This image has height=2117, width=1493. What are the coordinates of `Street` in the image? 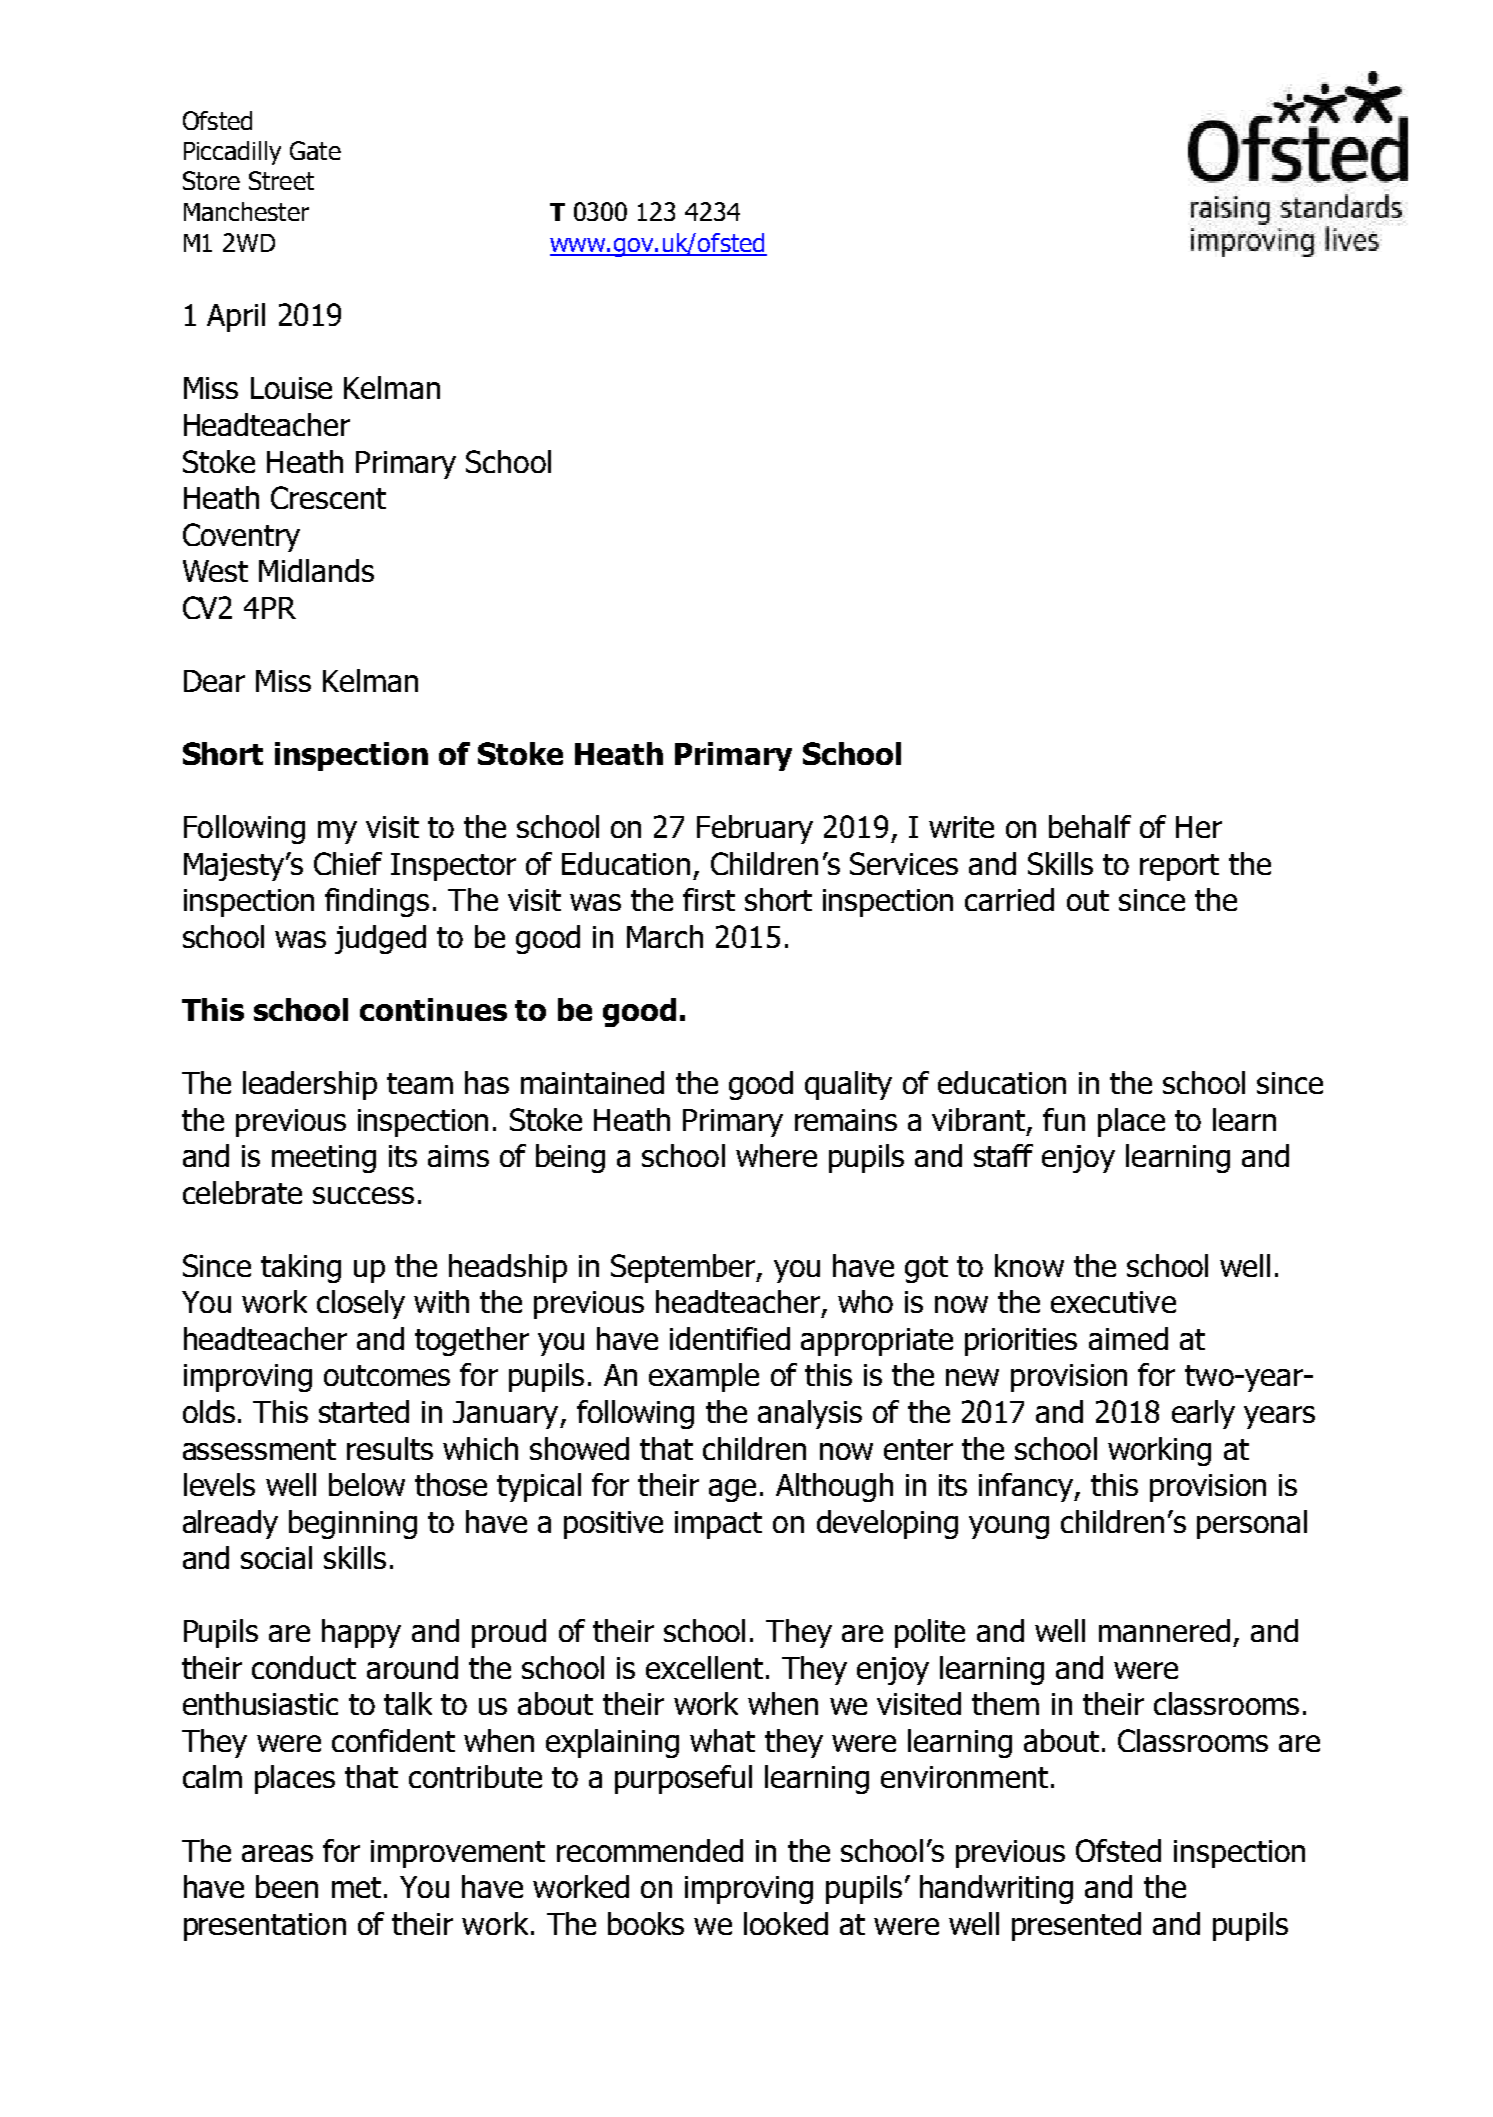 It's located at (281, 180).
